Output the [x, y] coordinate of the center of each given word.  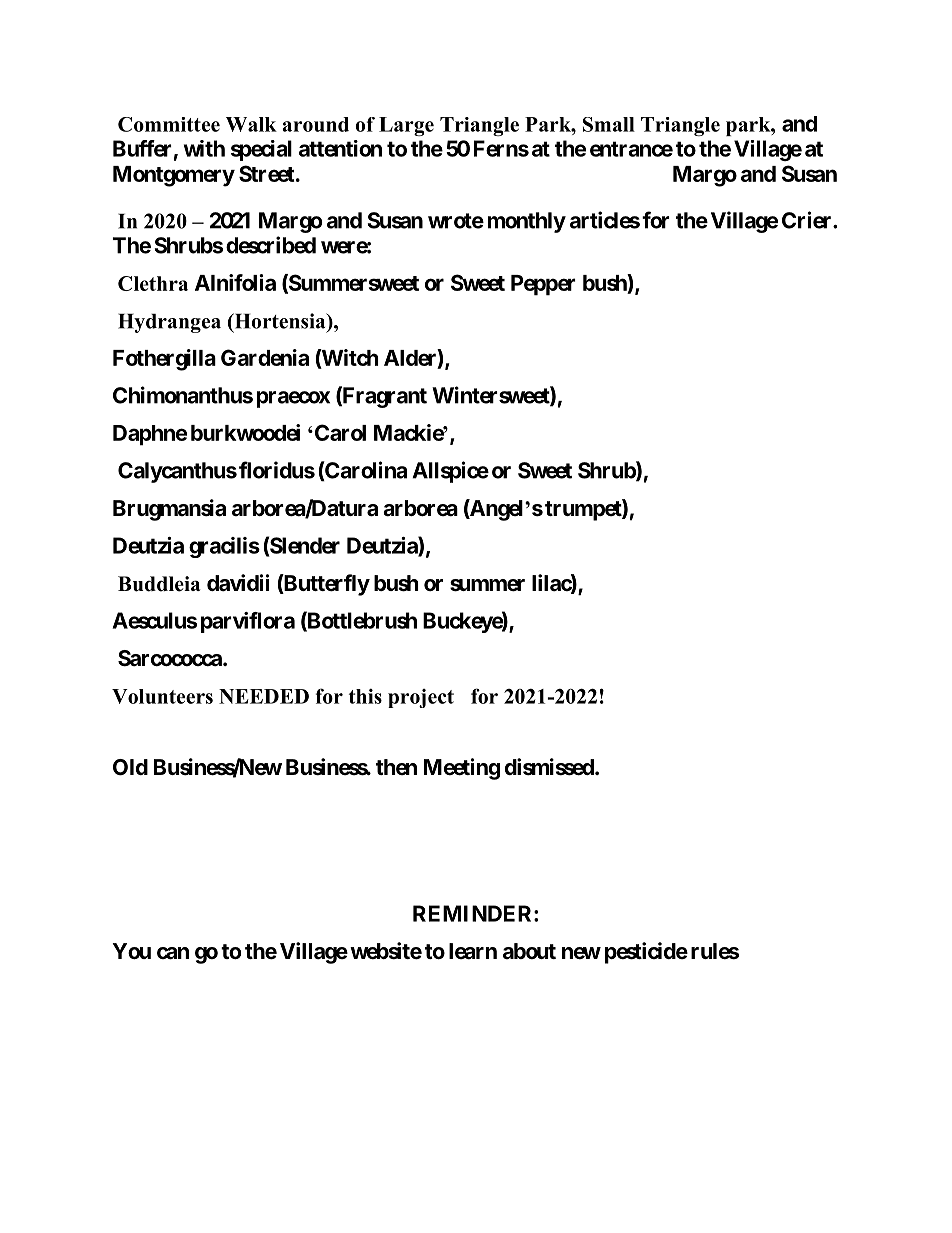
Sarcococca [171, 658]
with [204, 148]
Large [406, 126]
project [421, 698]
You [131, 951]
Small [609, 124]
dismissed [550, 767]
